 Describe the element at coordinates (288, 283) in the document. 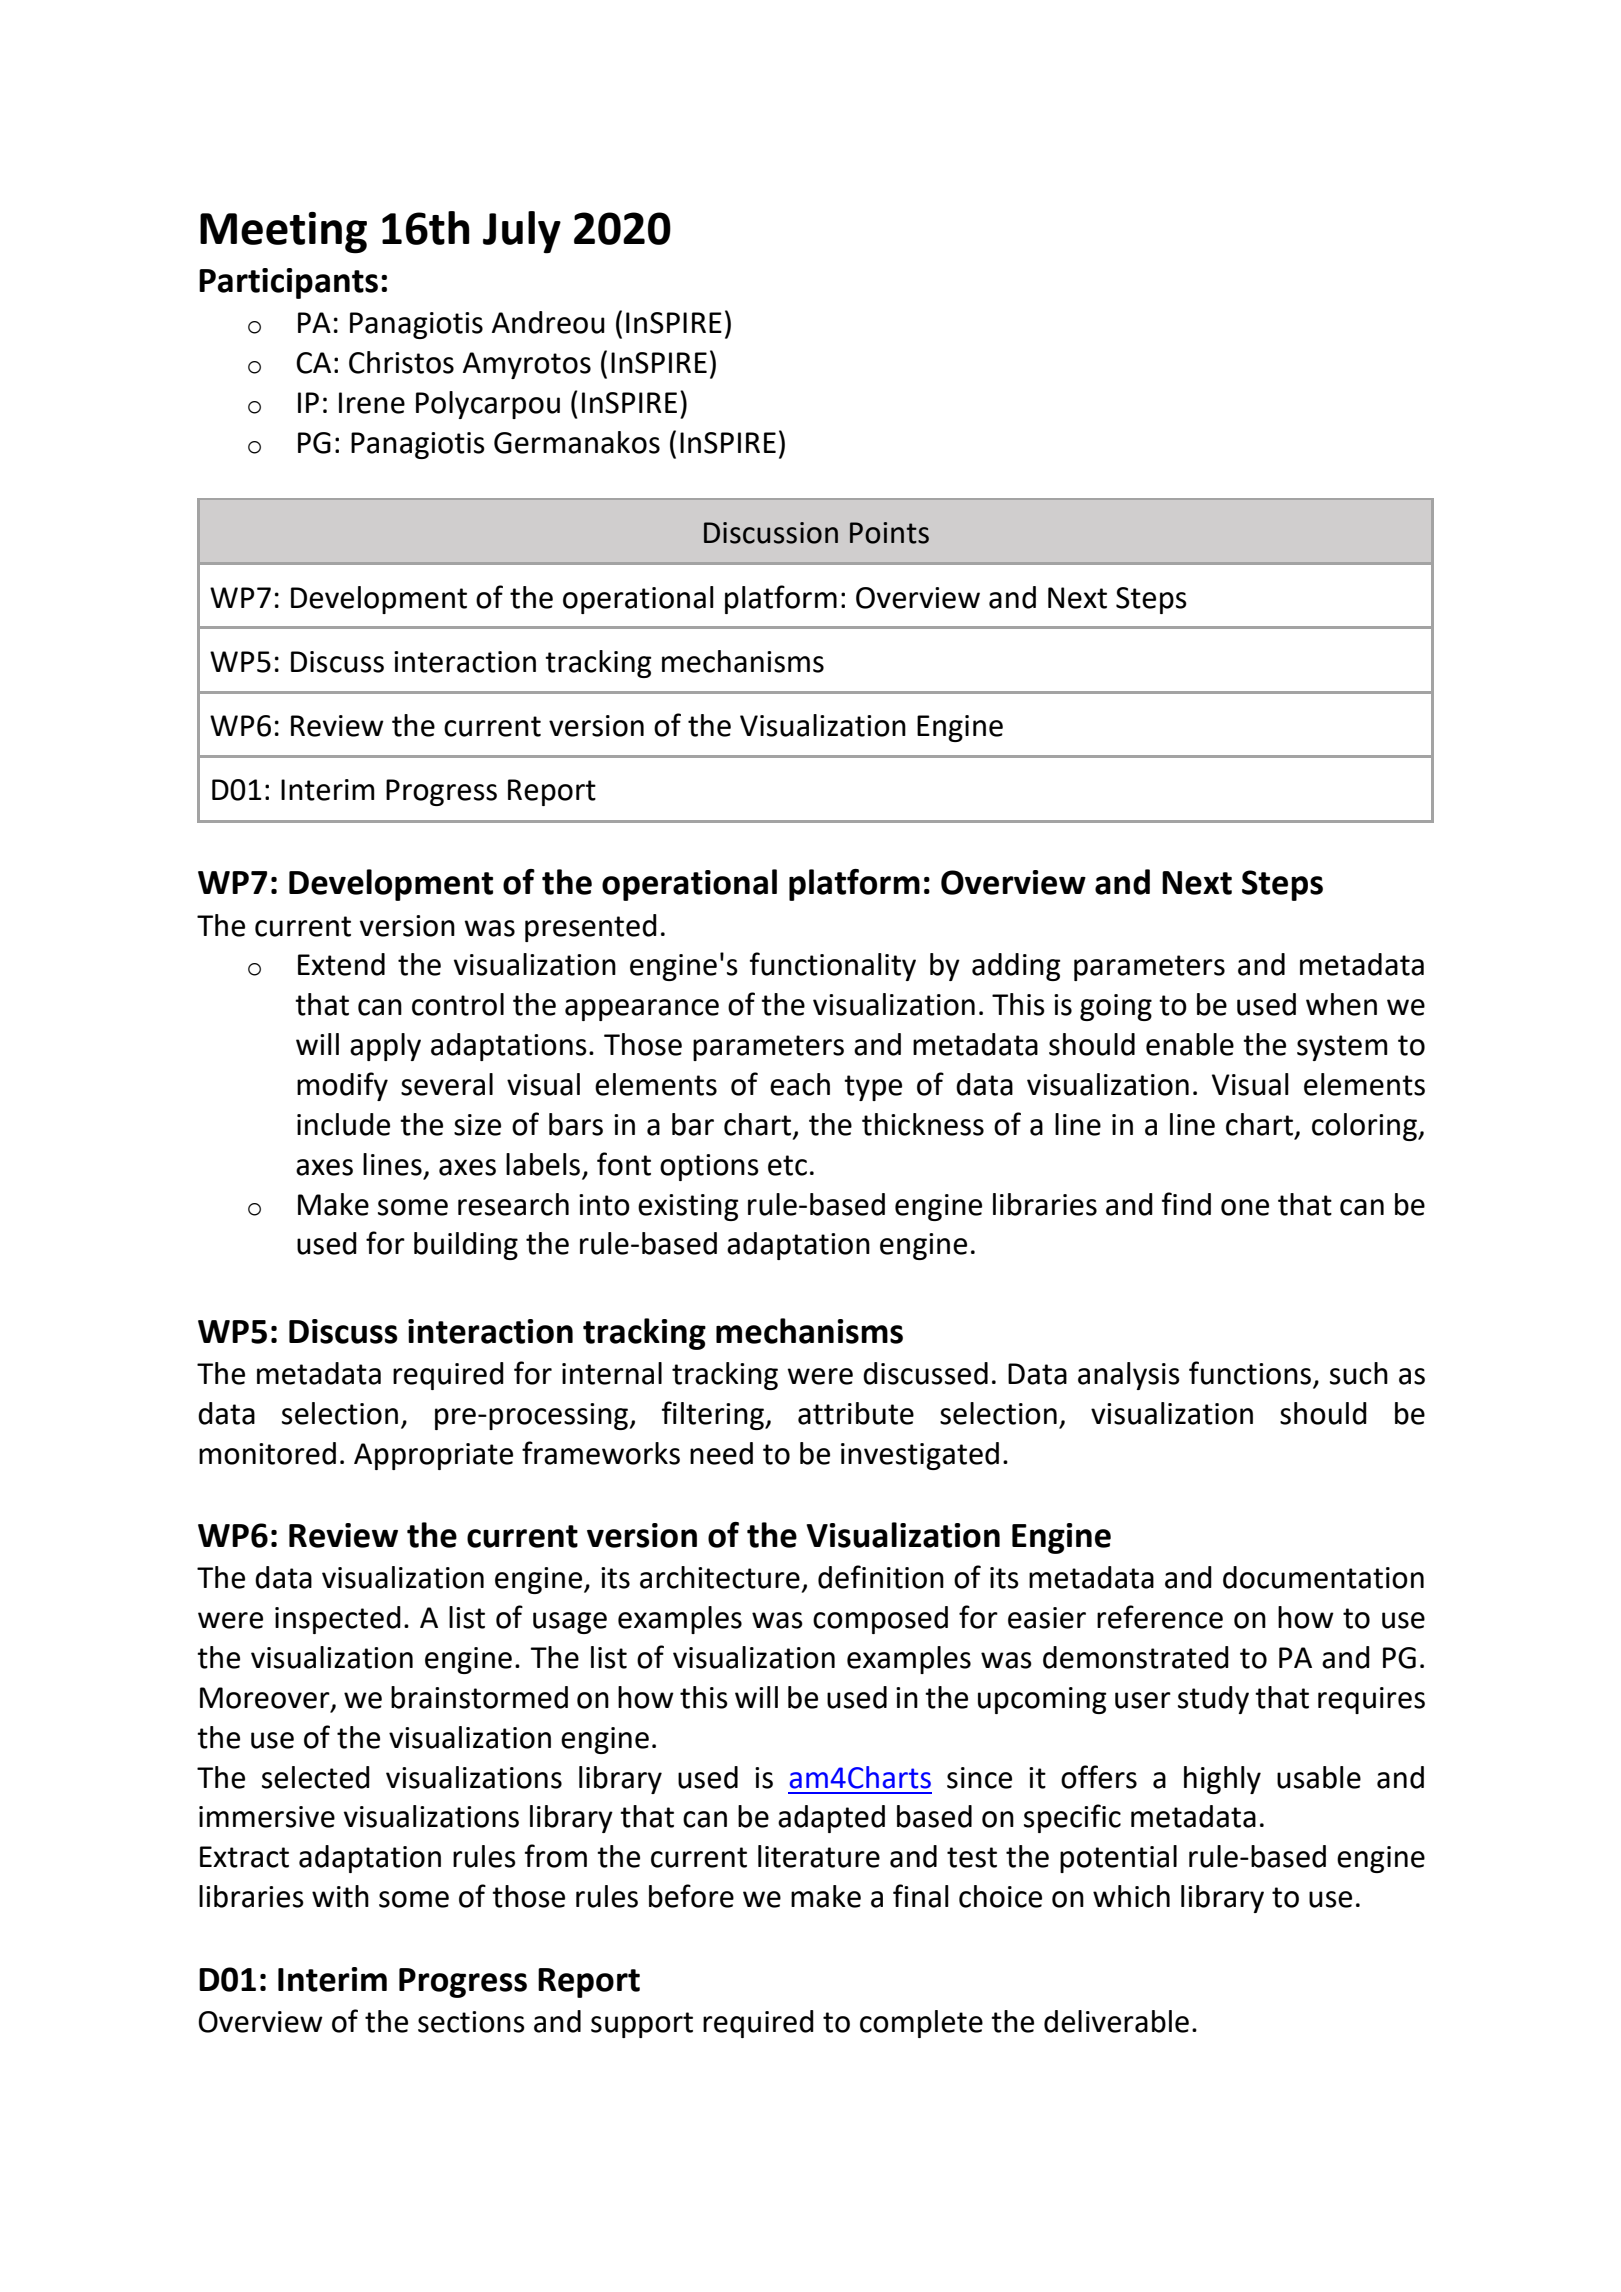

I see `Participants` at that location.
